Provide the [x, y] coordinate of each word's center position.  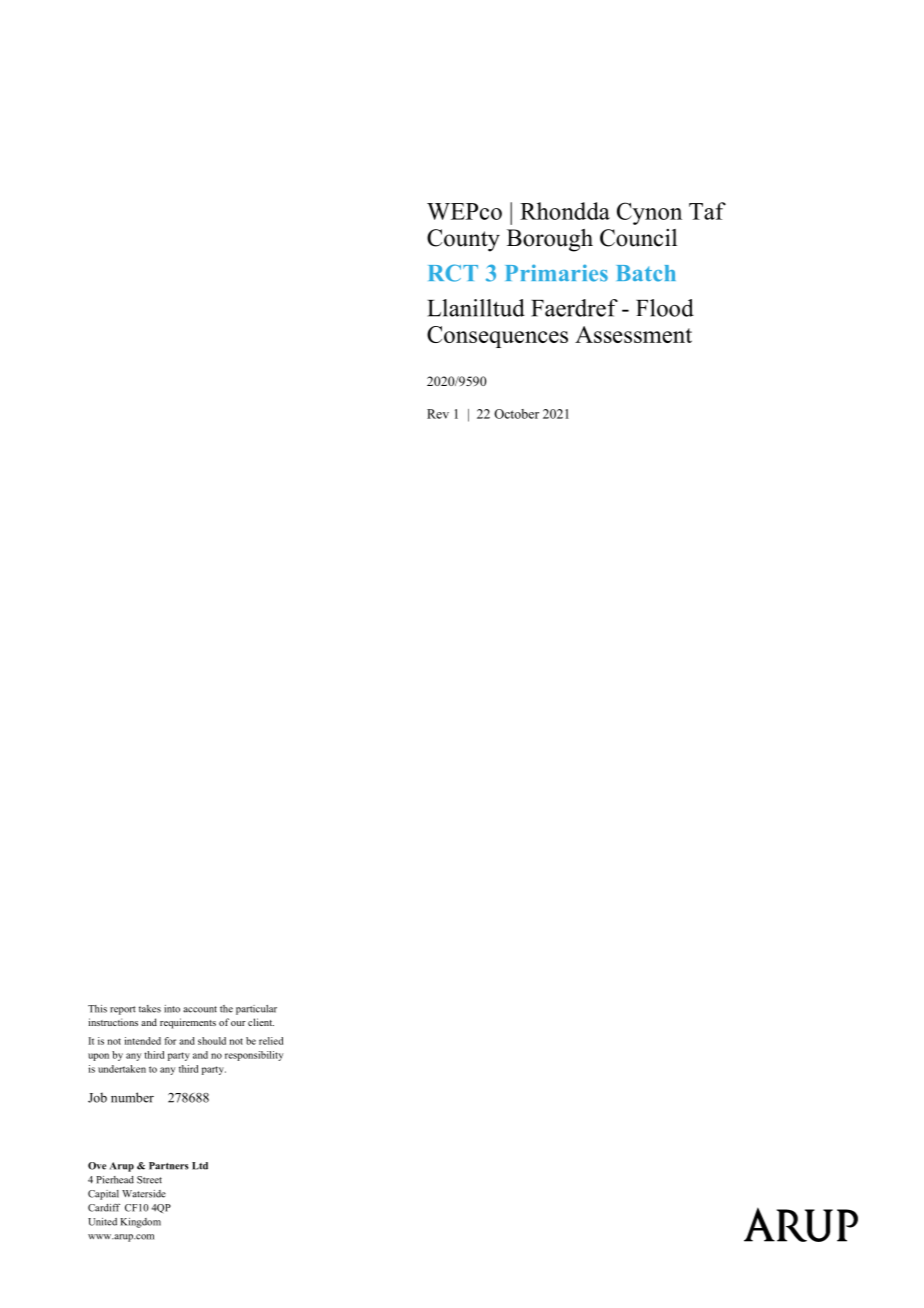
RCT [453, 273]
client [261, 1022]
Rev [438, 414]
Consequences [497, 337]
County [463, 240]
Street [149, 1180]
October [516, 414]
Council [638, 238]
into [172, 1009]
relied [271, 1041]
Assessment [633, 334]
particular [256, 1010]
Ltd [200, 1166]
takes [150, 1009]
